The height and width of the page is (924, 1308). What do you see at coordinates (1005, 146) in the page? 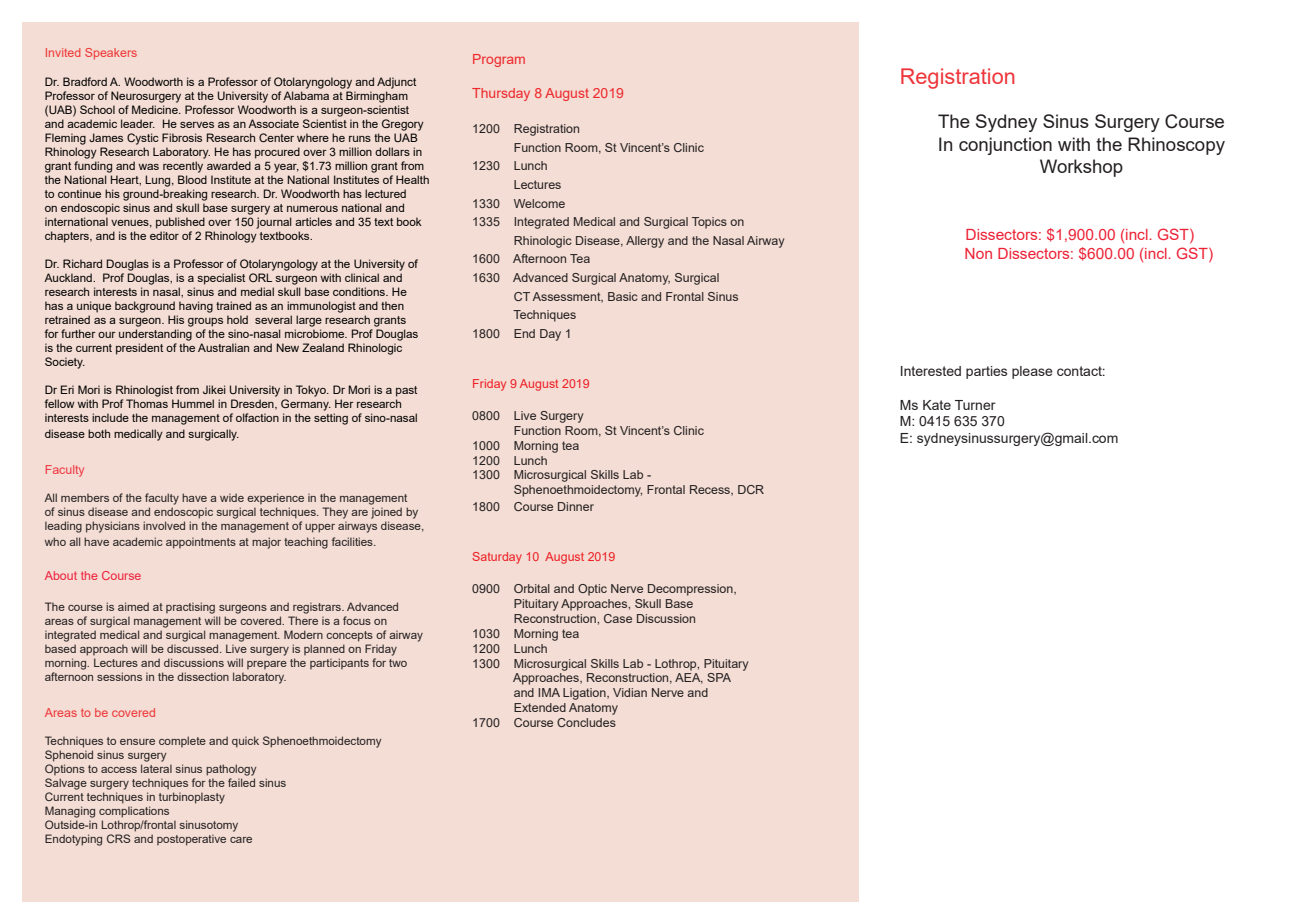
I see `conjunction` at bounding box center [1005, 146].
